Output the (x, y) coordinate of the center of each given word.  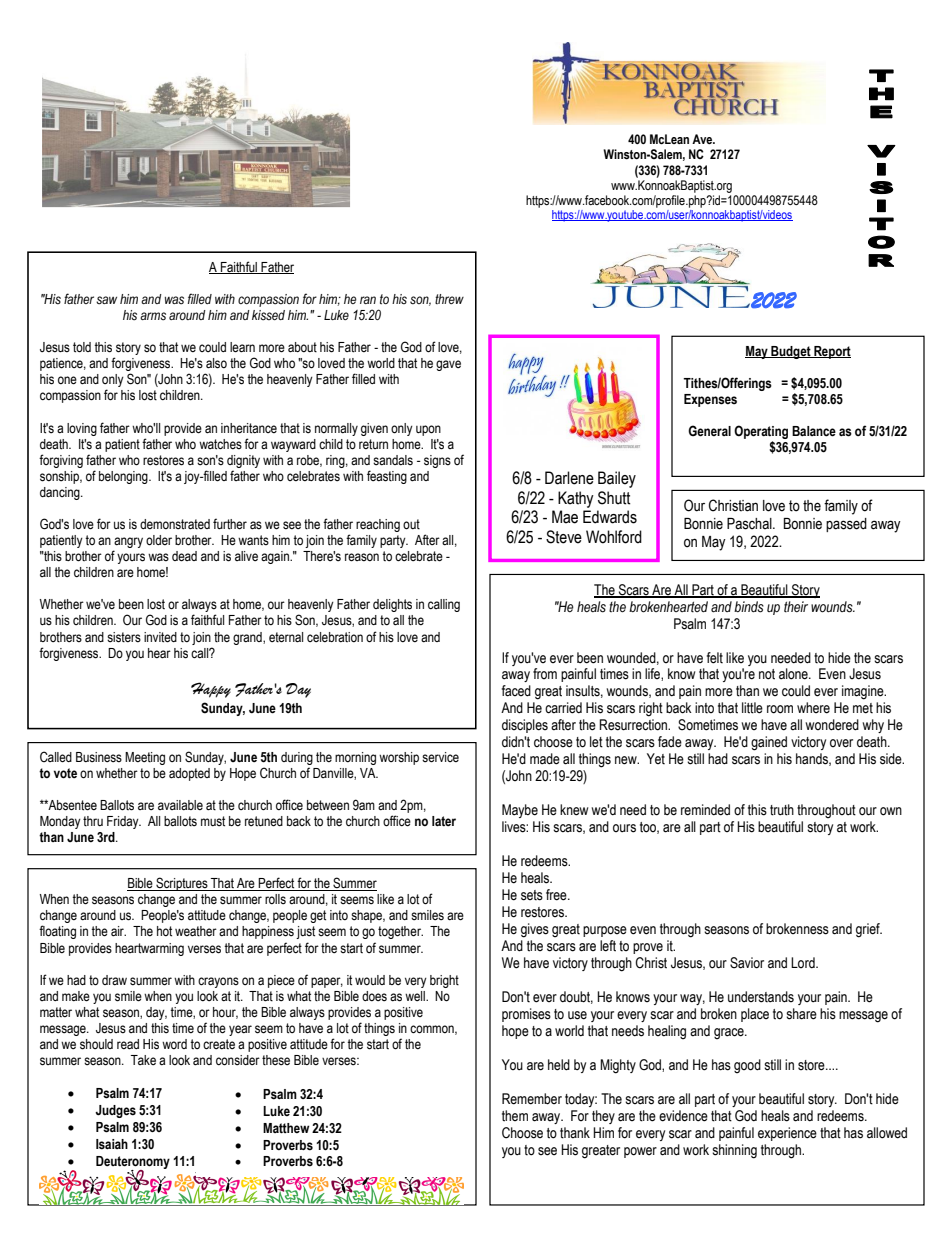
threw (449, 299)
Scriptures (182, 884)
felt (715, 658)
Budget (791, 352)
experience (787, 1134)
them (515, 1116)
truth (782, 810)
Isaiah (112, 1144)
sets (532, 895)
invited (160, 637)
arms (153, 316)
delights (392, 605)
